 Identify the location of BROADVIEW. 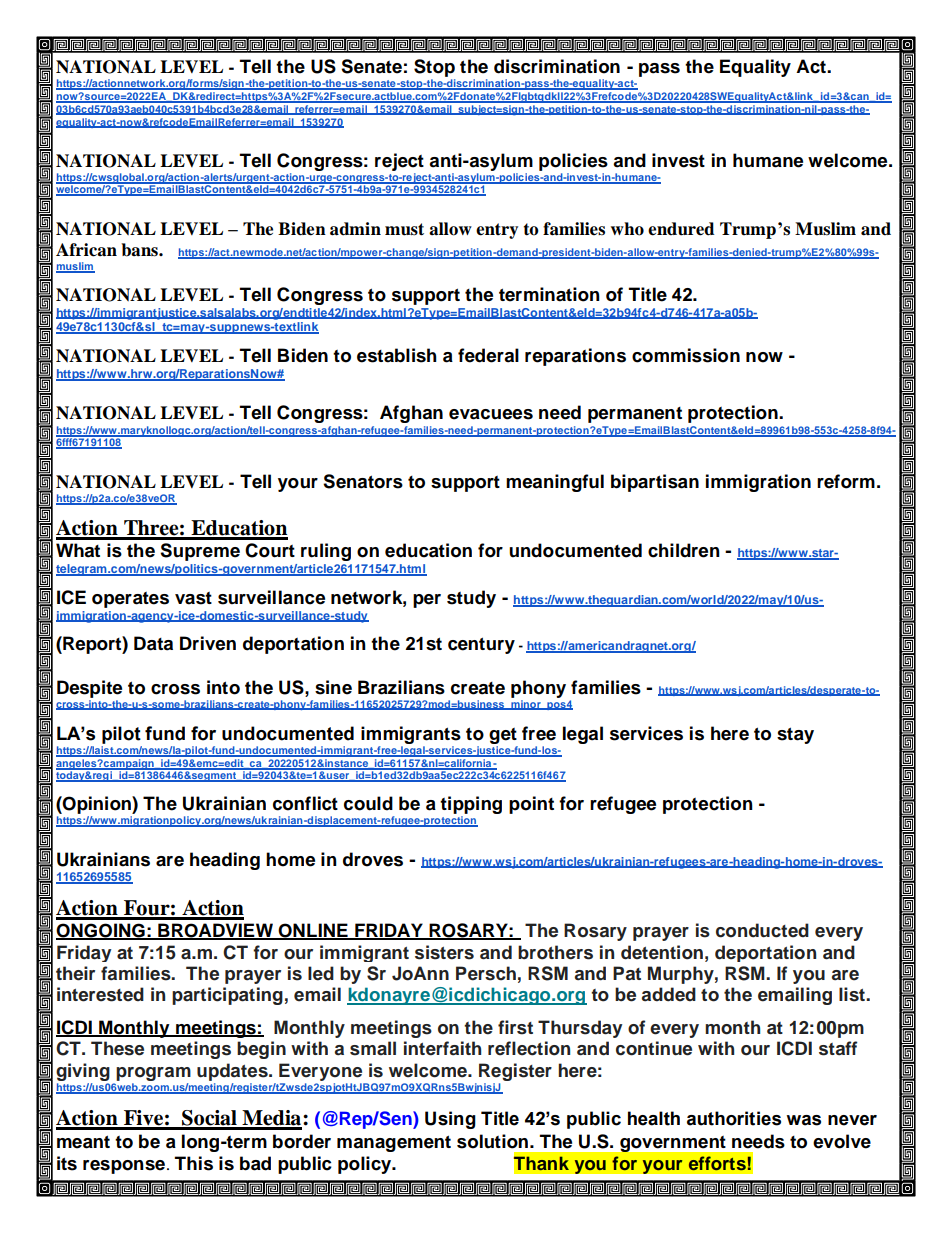
(215, 931).
